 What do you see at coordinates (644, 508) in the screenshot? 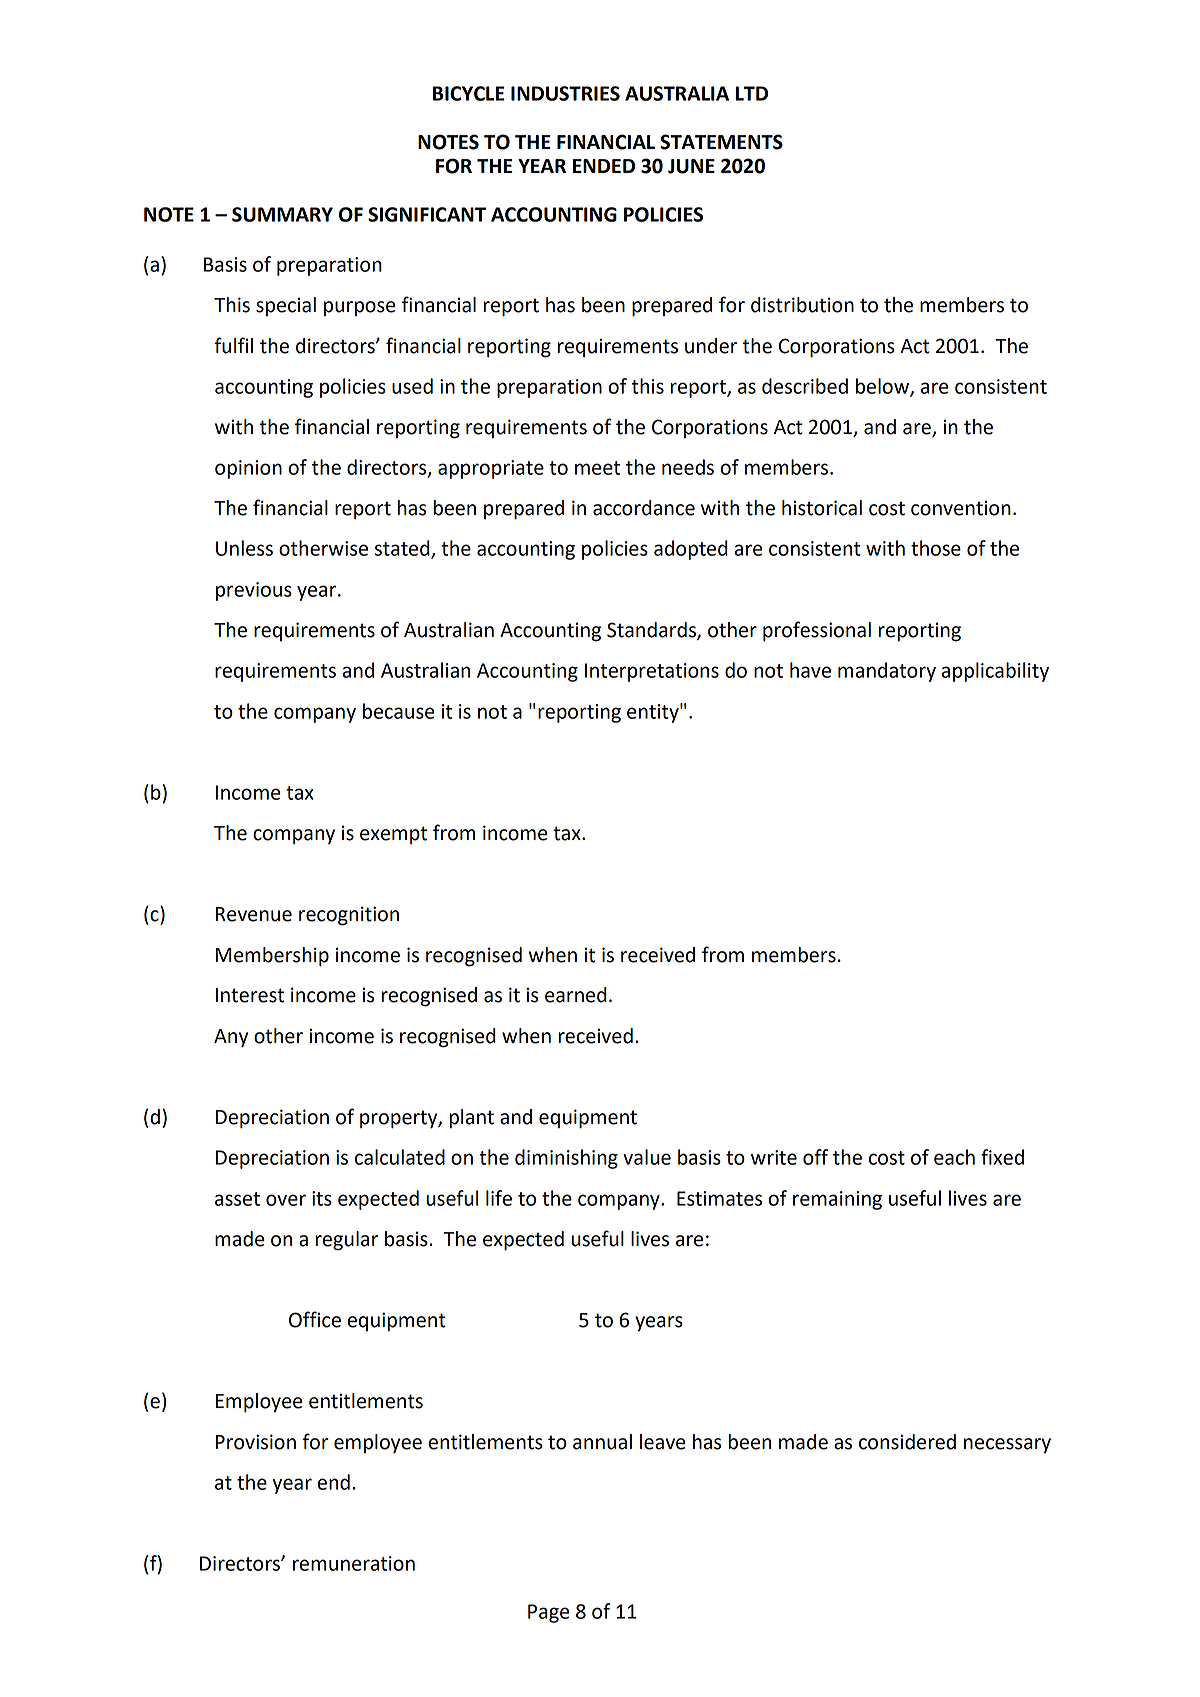
I see `accordance` at bounding box center [644, 508].
